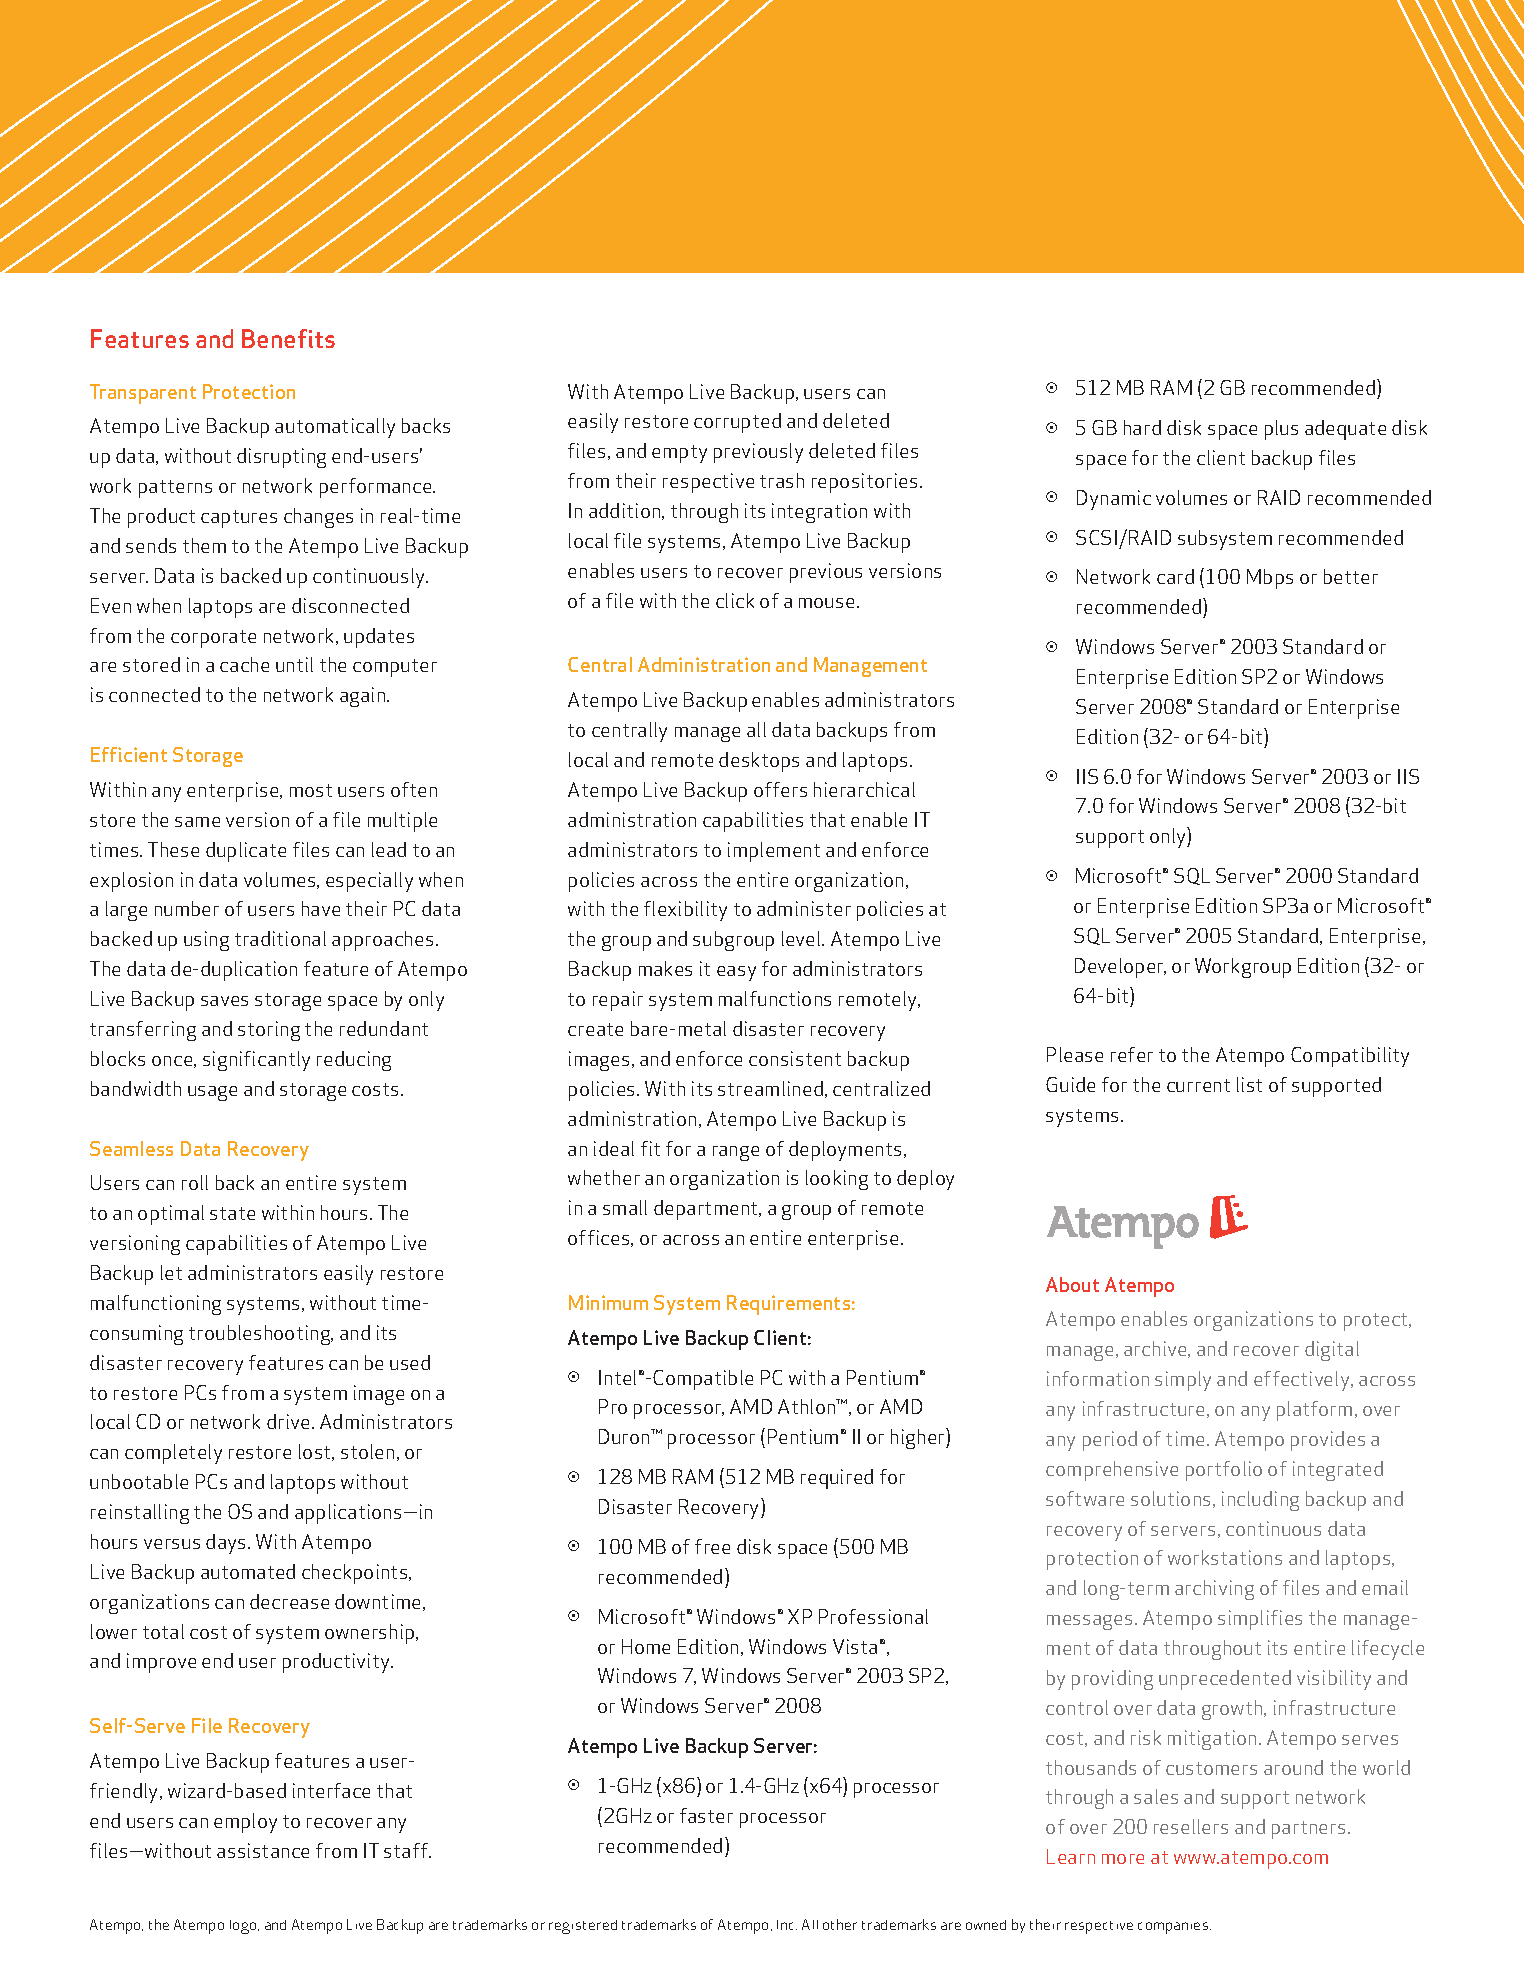 The height and width of the document is (1972, 1524). I want to click on range, so click(736, 1153).
